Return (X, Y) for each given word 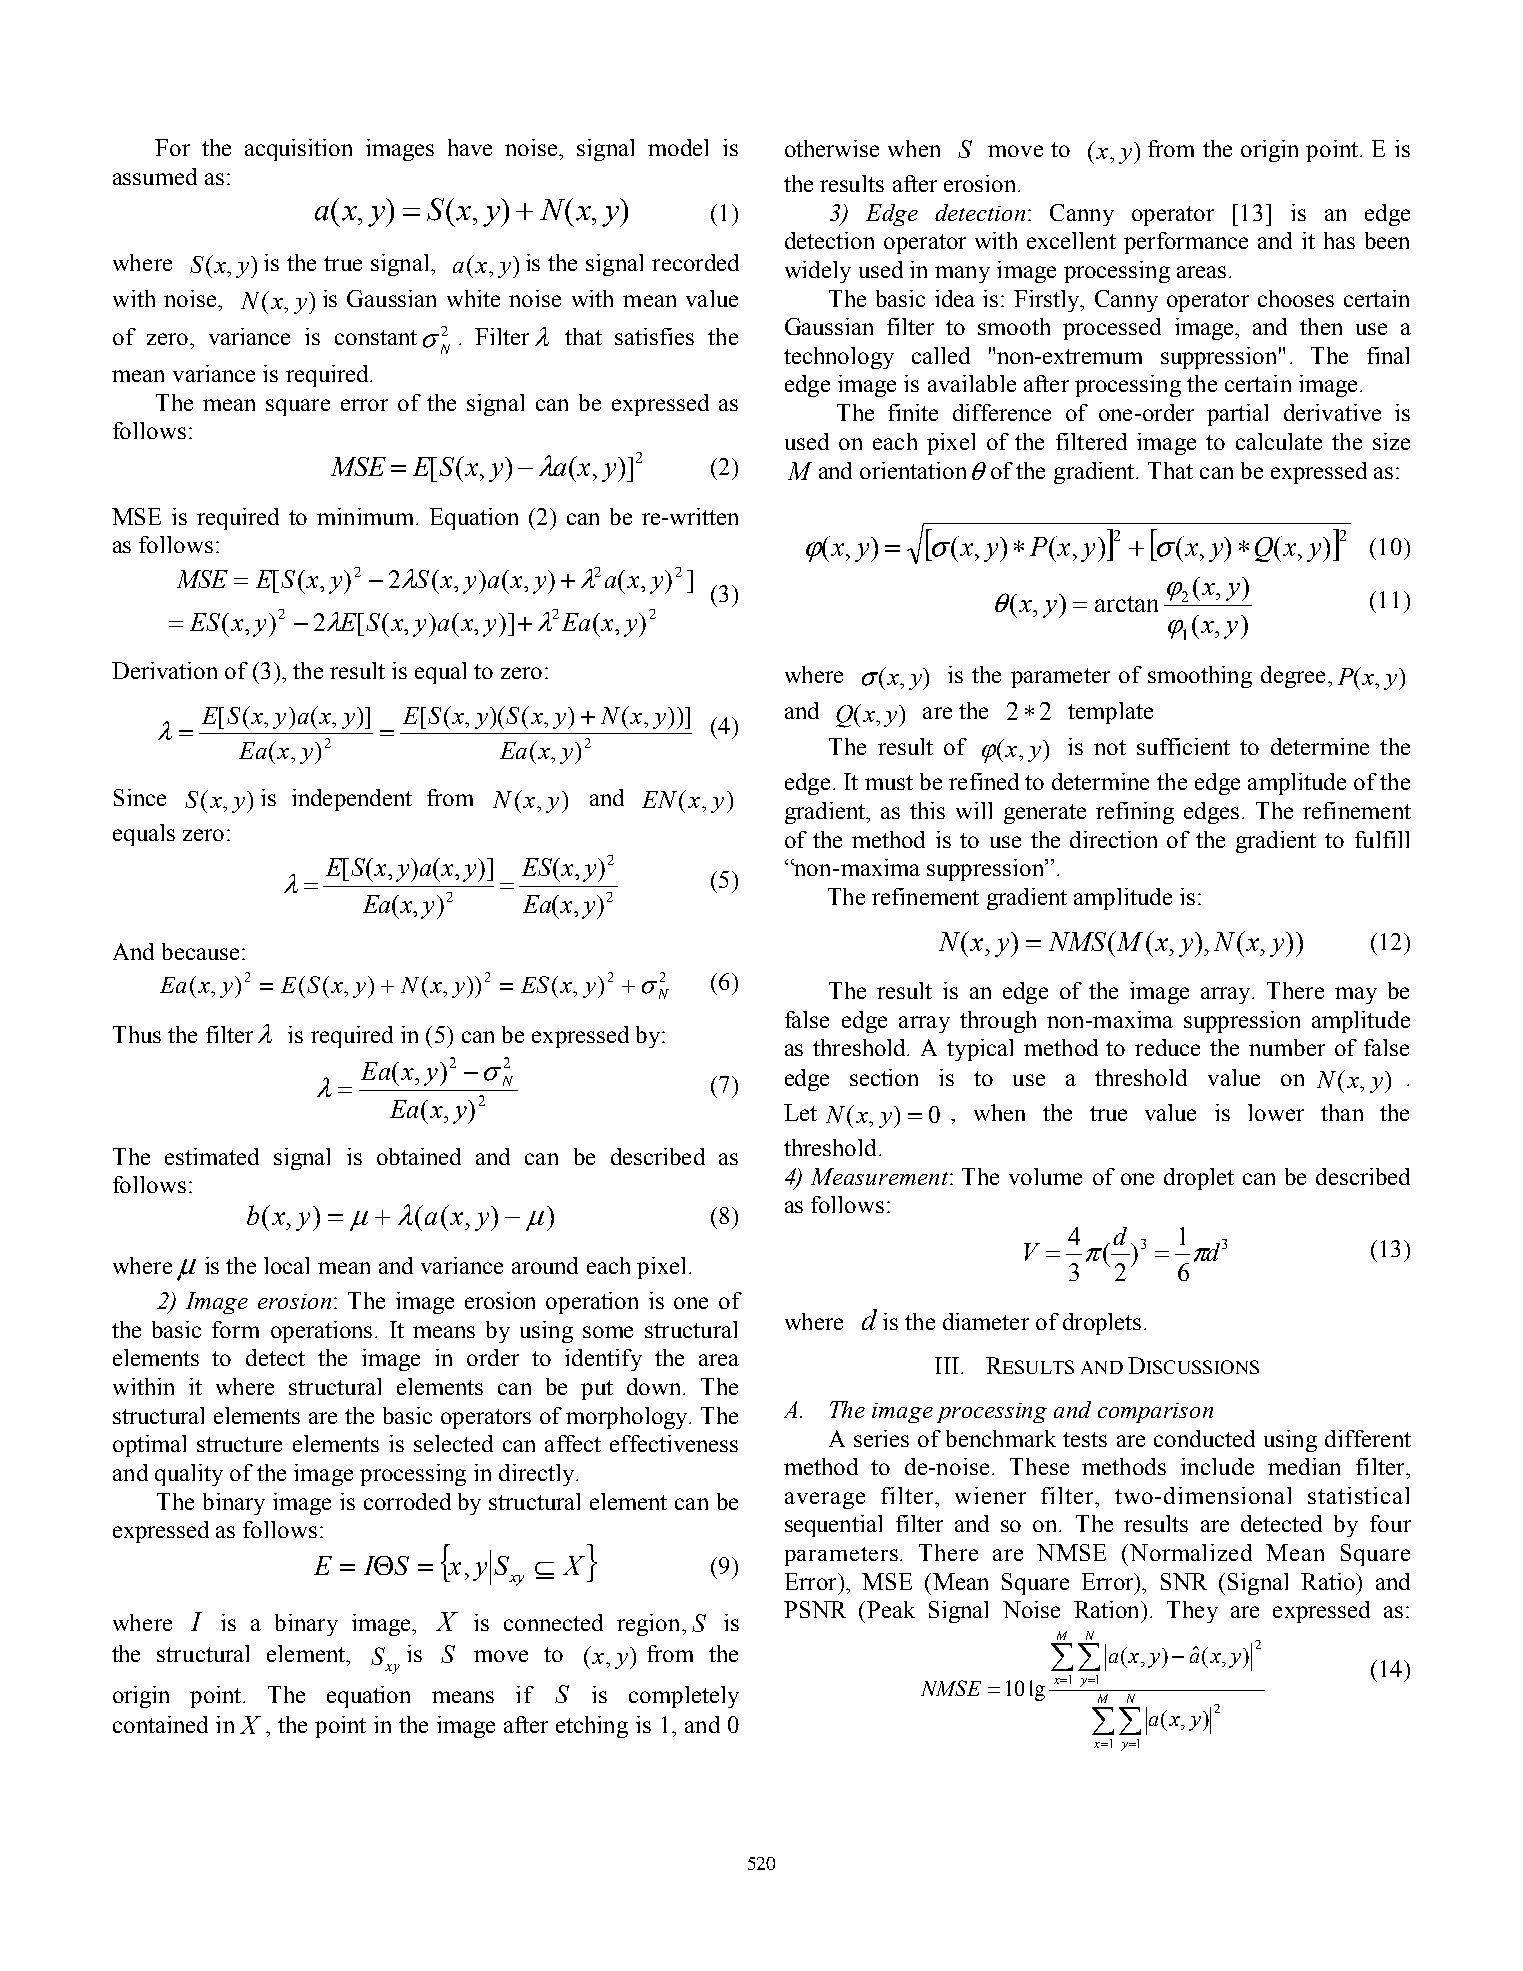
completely (684, 1697)
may (1356, 995)
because (200, 951)
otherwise (832, 148)
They (1192, 1612)
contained (160, 1724)
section (884, 1077)
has (1339, 240)
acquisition (298, 150)
